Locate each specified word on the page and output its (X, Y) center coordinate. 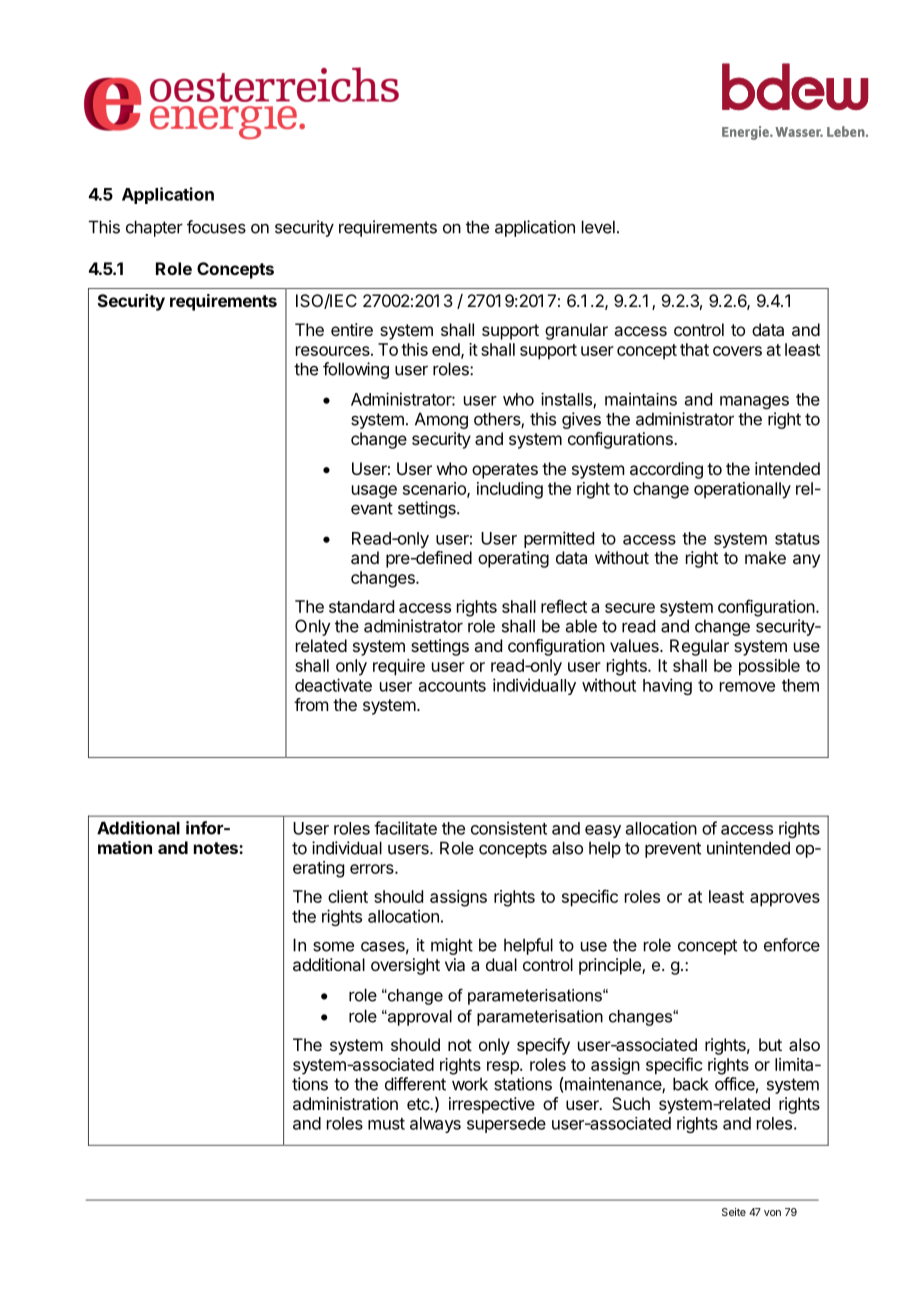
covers (737, 351)
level (598, 227)
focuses (216, 227)
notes (217, 848)
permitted (559, 539)
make (765, 557)
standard (361, 606)
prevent (673, 850)
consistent (509, 828)
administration (345, 1103)
